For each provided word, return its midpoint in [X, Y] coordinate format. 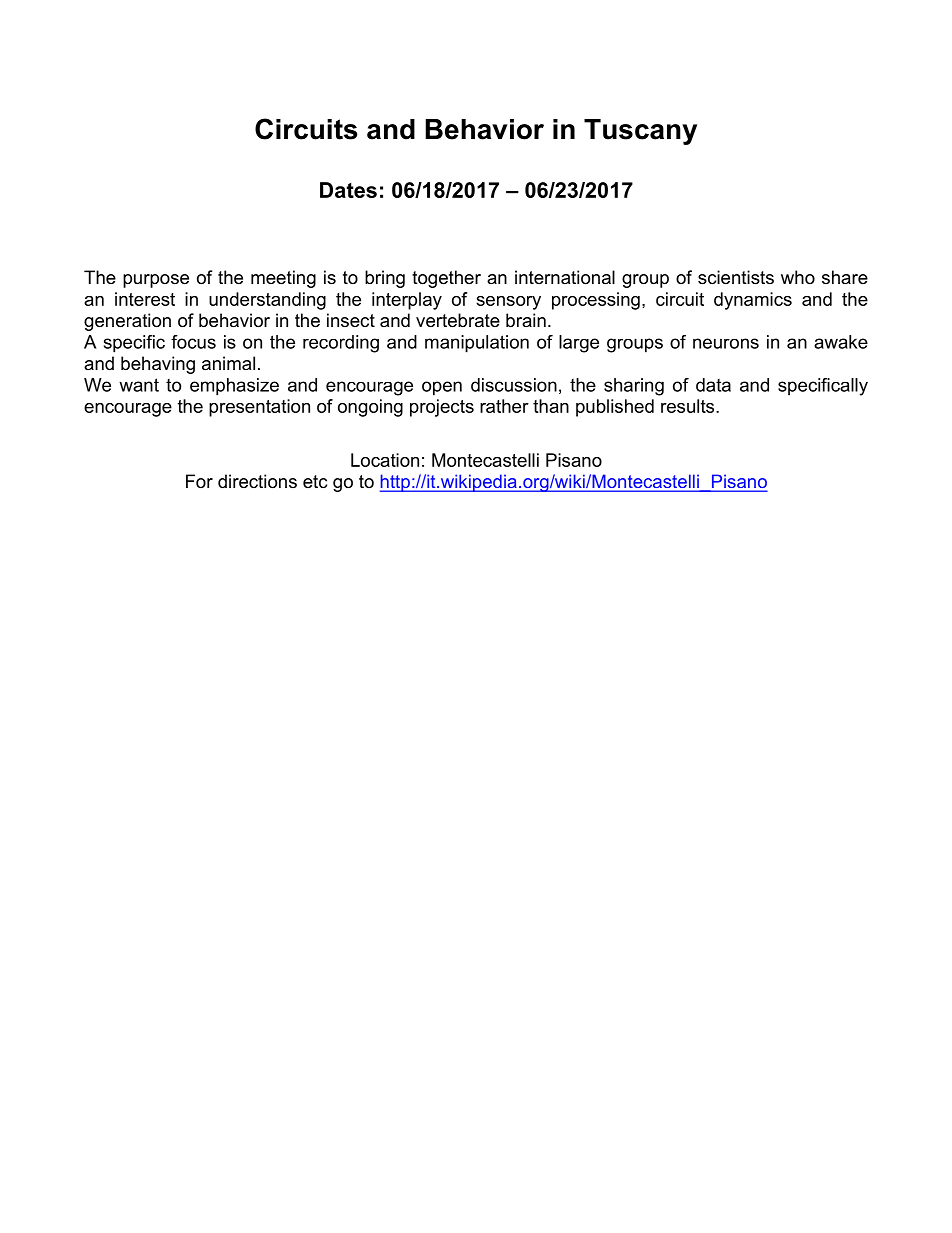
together [446, 279]
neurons [726, 343]
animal [228, 363]
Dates [348, 190]
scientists [736, 277]
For [199, 481]
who [798, 277]
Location [385, 460]
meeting [283, 279]
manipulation [477, 344]
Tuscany [640, 132]
